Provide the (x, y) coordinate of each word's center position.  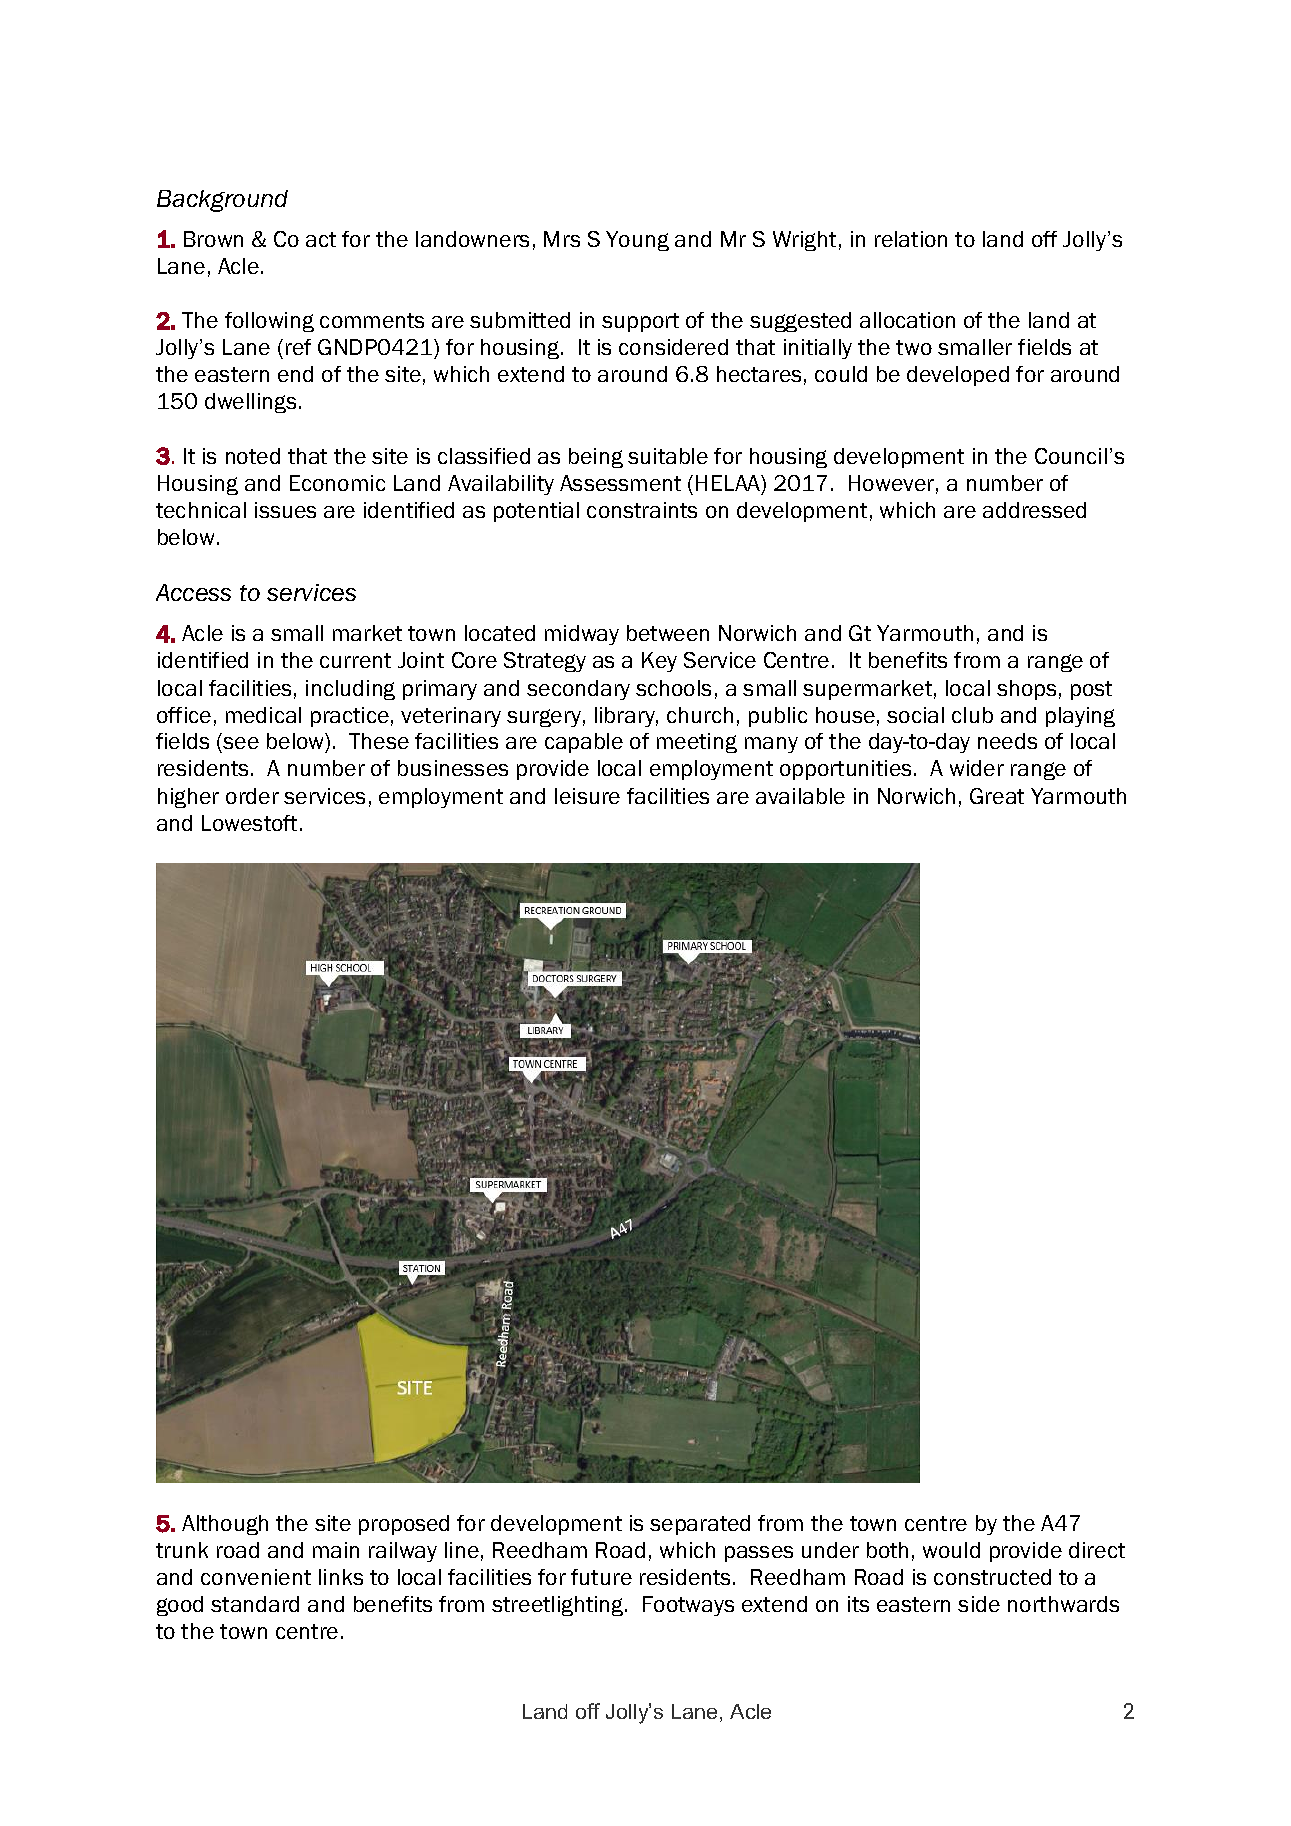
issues (285, 510)
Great (997, 796)
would (951, 1550)
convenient (256, 1577)
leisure (587, 796)
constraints (642, 510)
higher (188, 798)
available (800, 796)
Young (637, 241)
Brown (213, 239)
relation (911, 239)
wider (977, 768)
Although (225, 1525)
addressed (1034, 510)
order (252, 796)
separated (700, 1525)
